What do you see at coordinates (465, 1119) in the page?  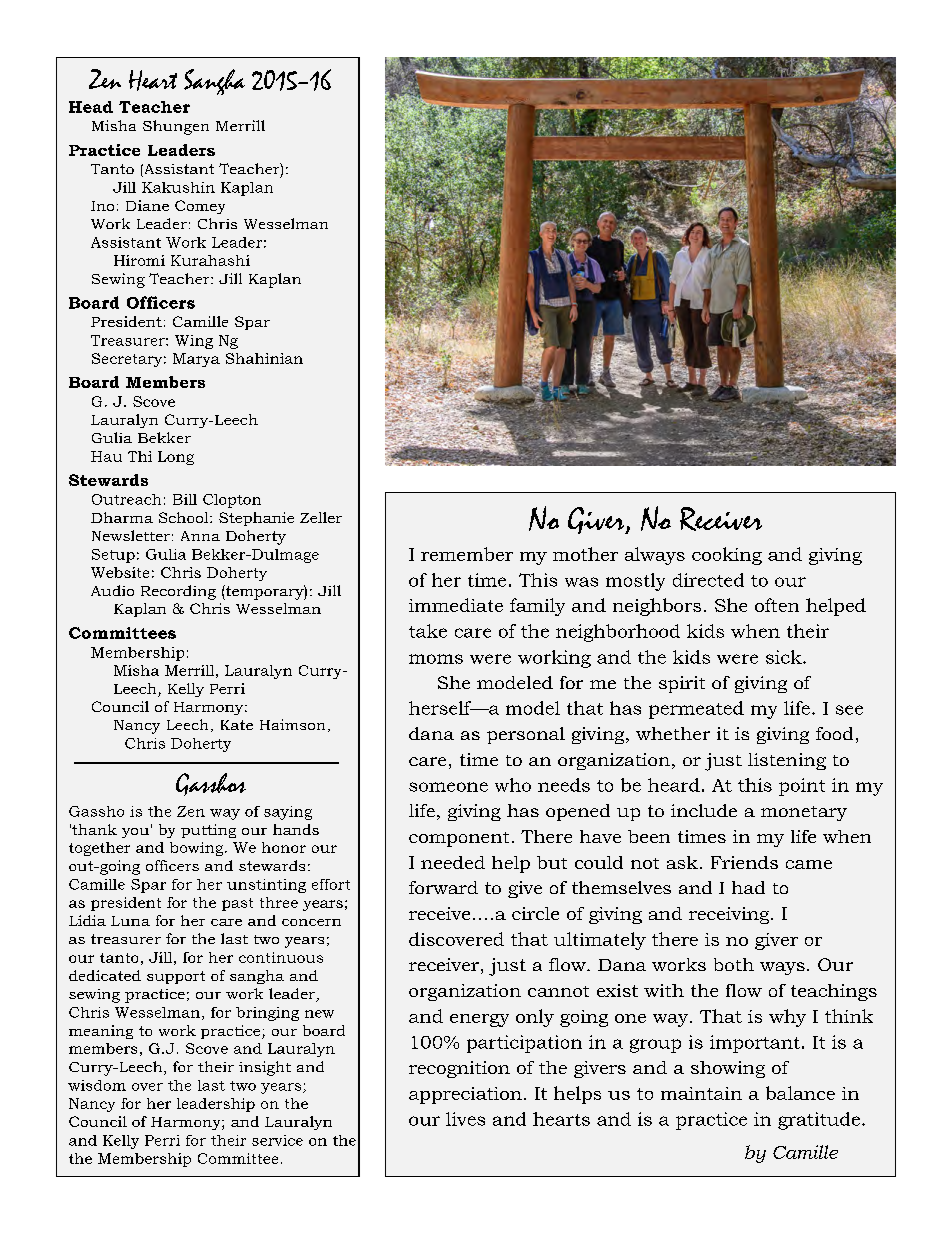 I see `lives` at bounding box center [465, 1119].
